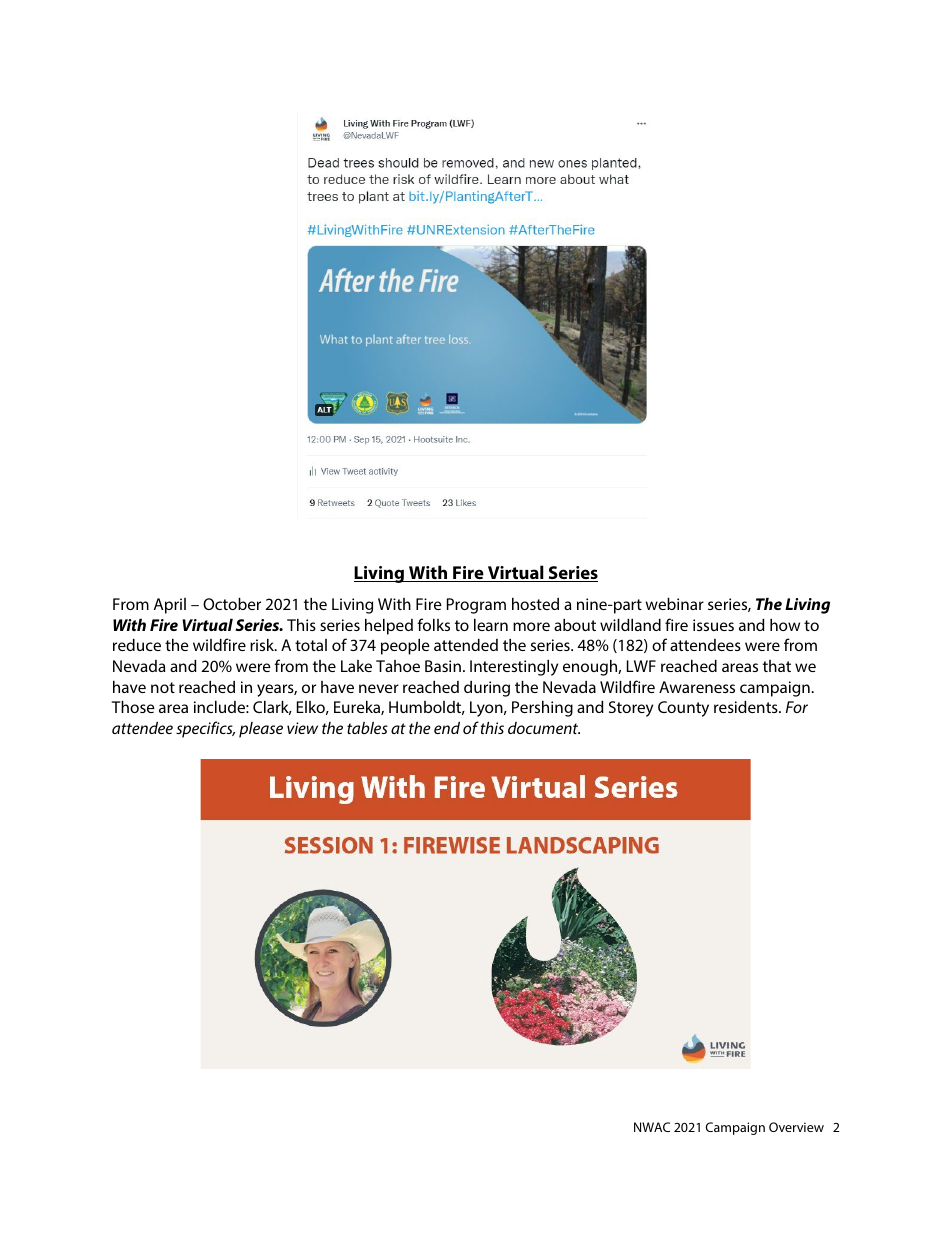 Image resolution: width=952 pixels, height=1233 pixels. I want to click on Awareness, so click(697, 687).
